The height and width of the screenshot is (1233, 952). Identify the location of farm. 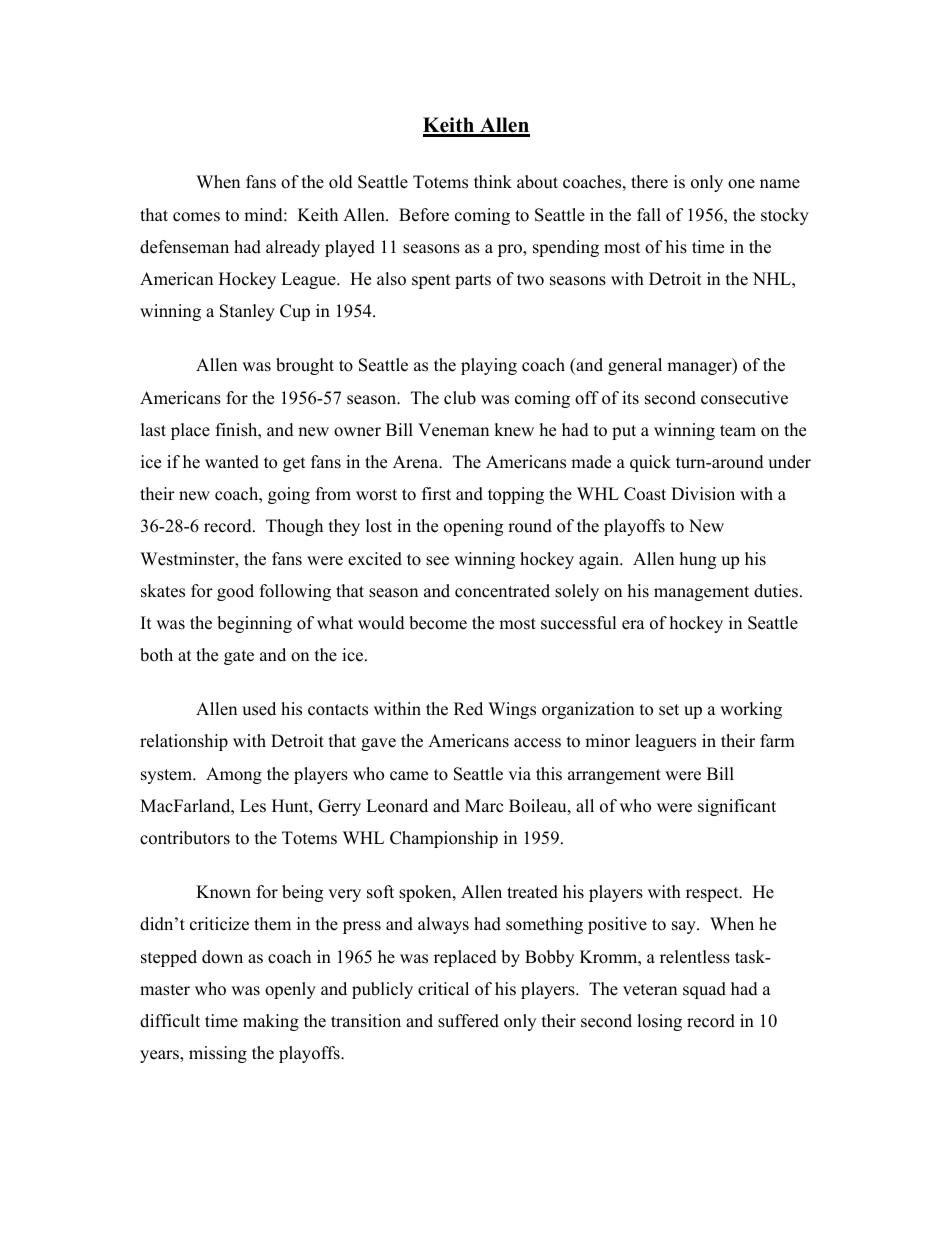
(777, 740).
